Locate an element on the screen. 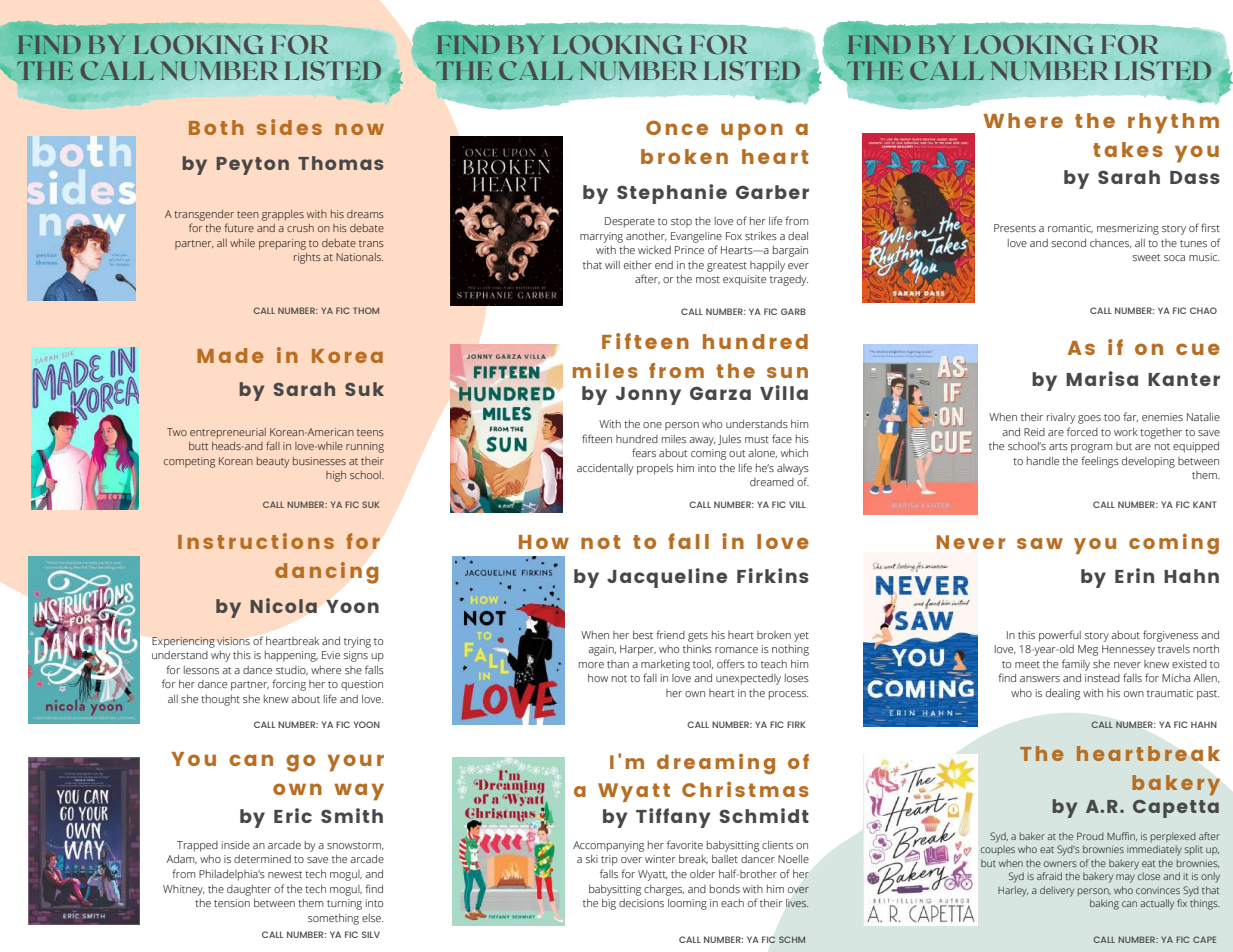 The image size is (1233, 952). baking is located at coordinates (1104, 904).
